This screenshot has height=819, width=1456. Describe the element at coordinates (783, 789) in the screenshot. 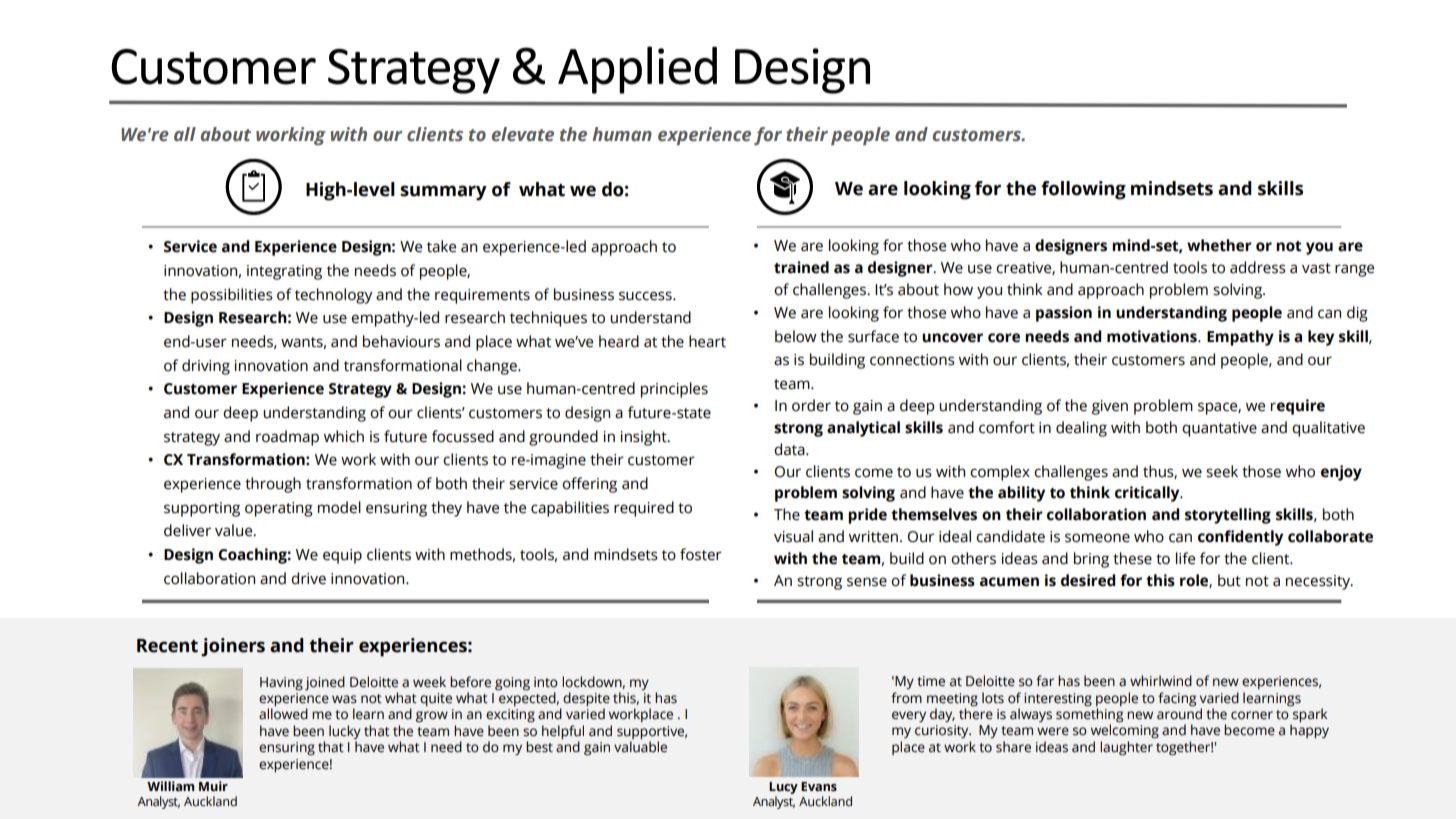

I see `Lucy` at that location.
